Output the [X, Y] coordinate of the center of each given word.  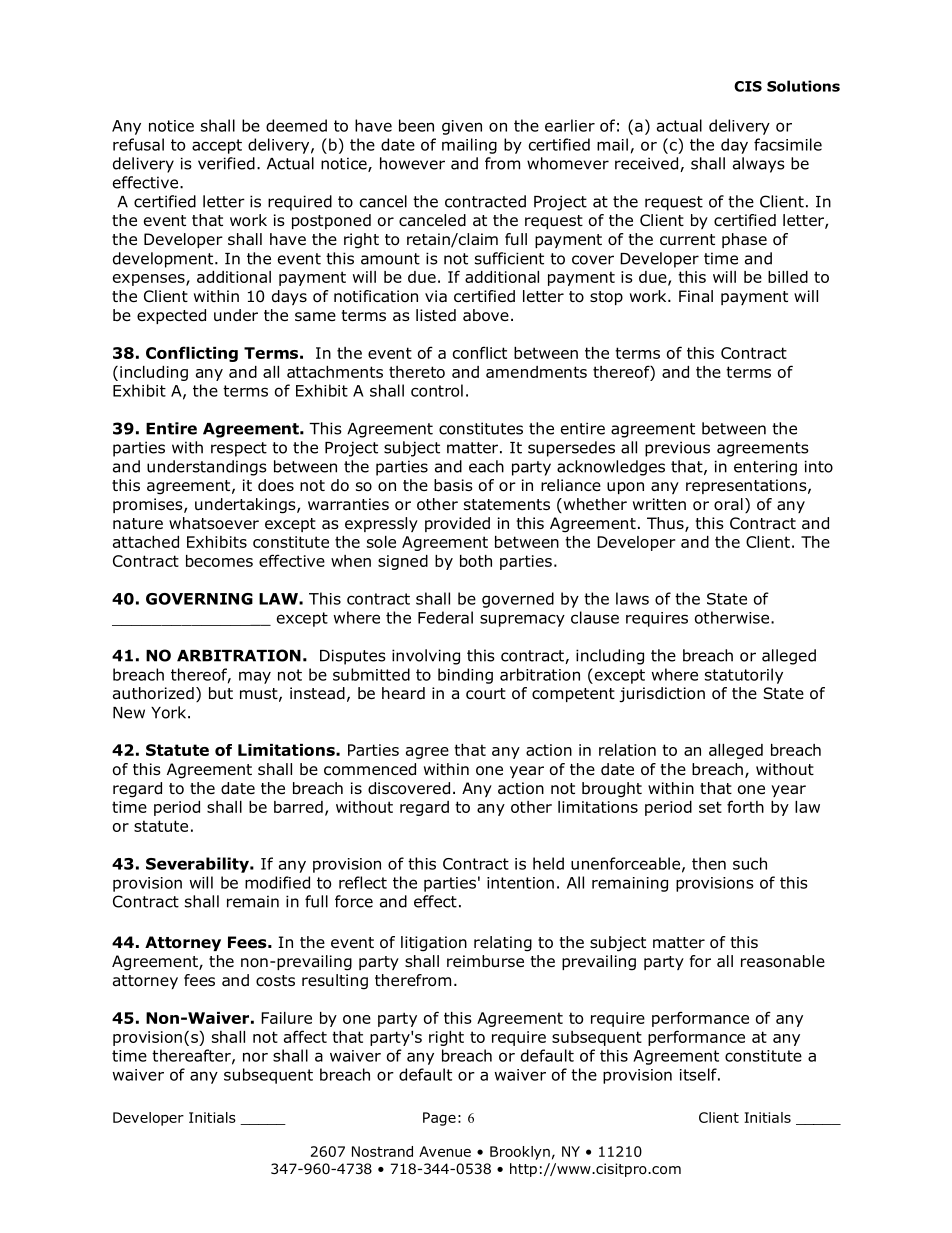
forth [745, 806]
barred [298, 807]
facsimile [788, 144]
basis [453, 485]
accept [217, 146]
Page [439, 1119]
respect [239, 449]
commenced [370, 769]
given [462, 127]
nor [255, 1057]
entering [765, 468]
